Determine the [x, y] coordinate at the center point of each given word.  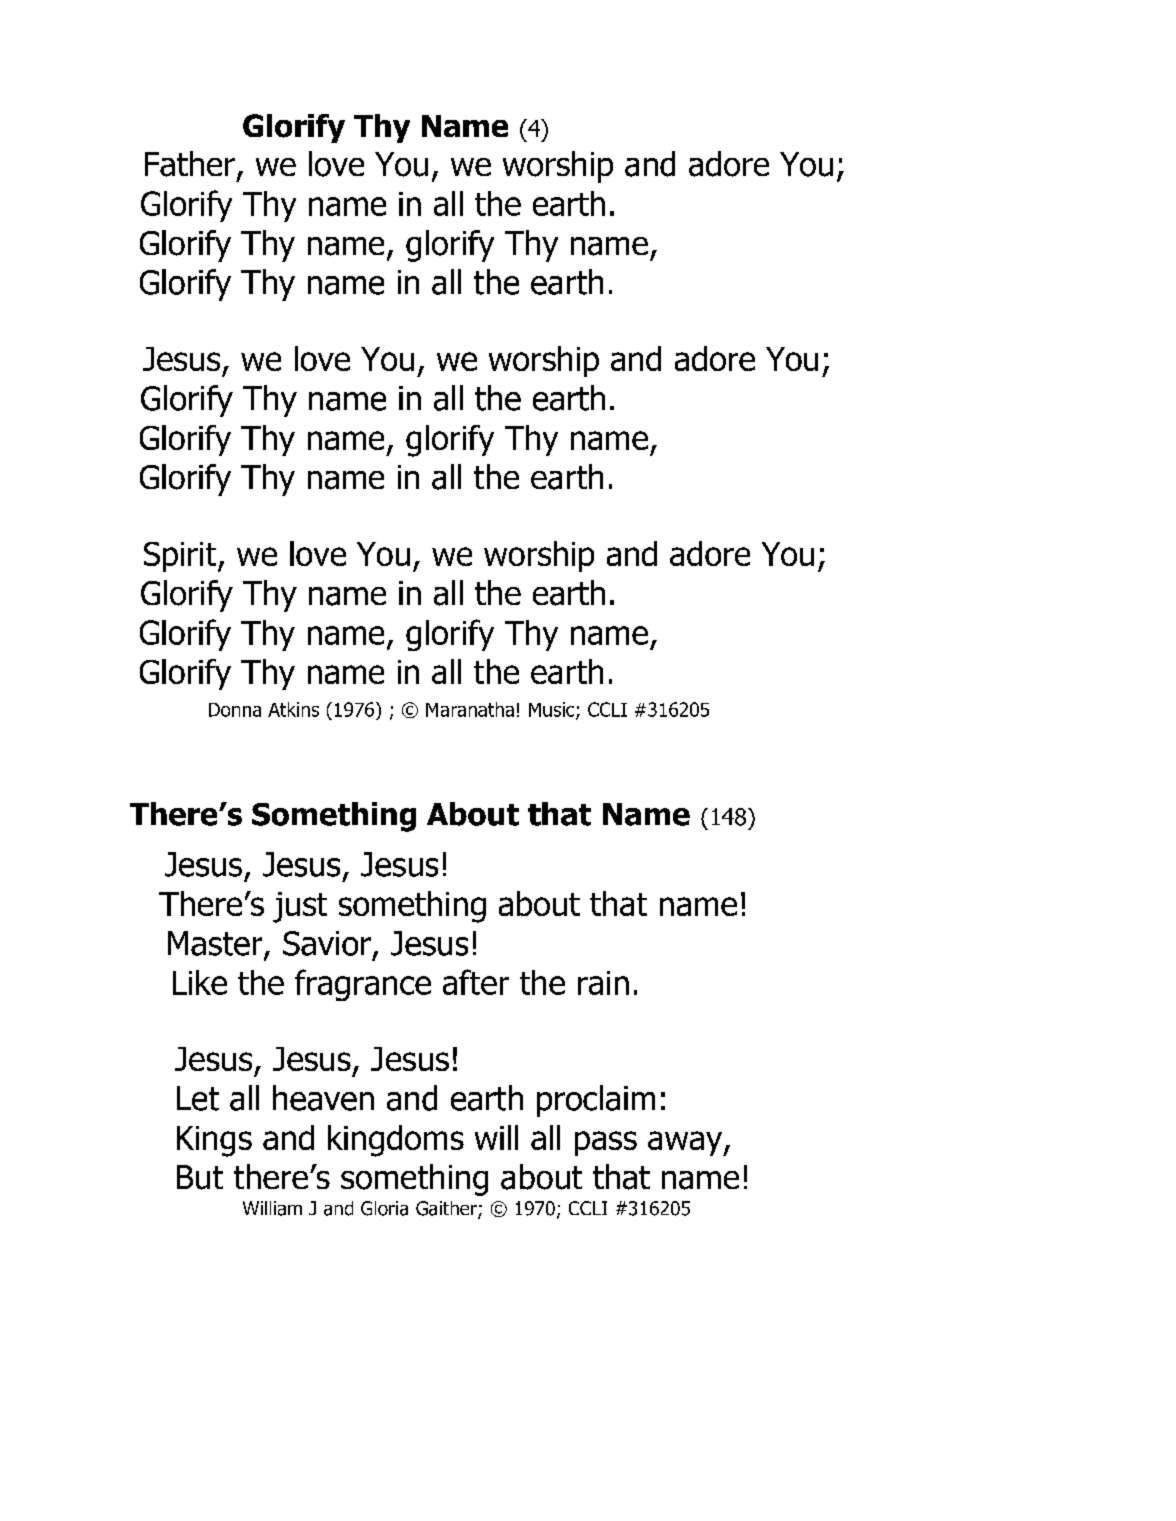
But [200, 1177]
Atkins [293, 709]
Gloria [384, 1208]
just [300, 907]
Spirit [181, 557]
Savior [327, 943]
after [476, 982]
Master [216, 944]
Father [190, 164]
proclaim [596, 1101]
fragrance [363, 985]
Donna [235, 710]
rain [603, 983]
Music [553, 710]
